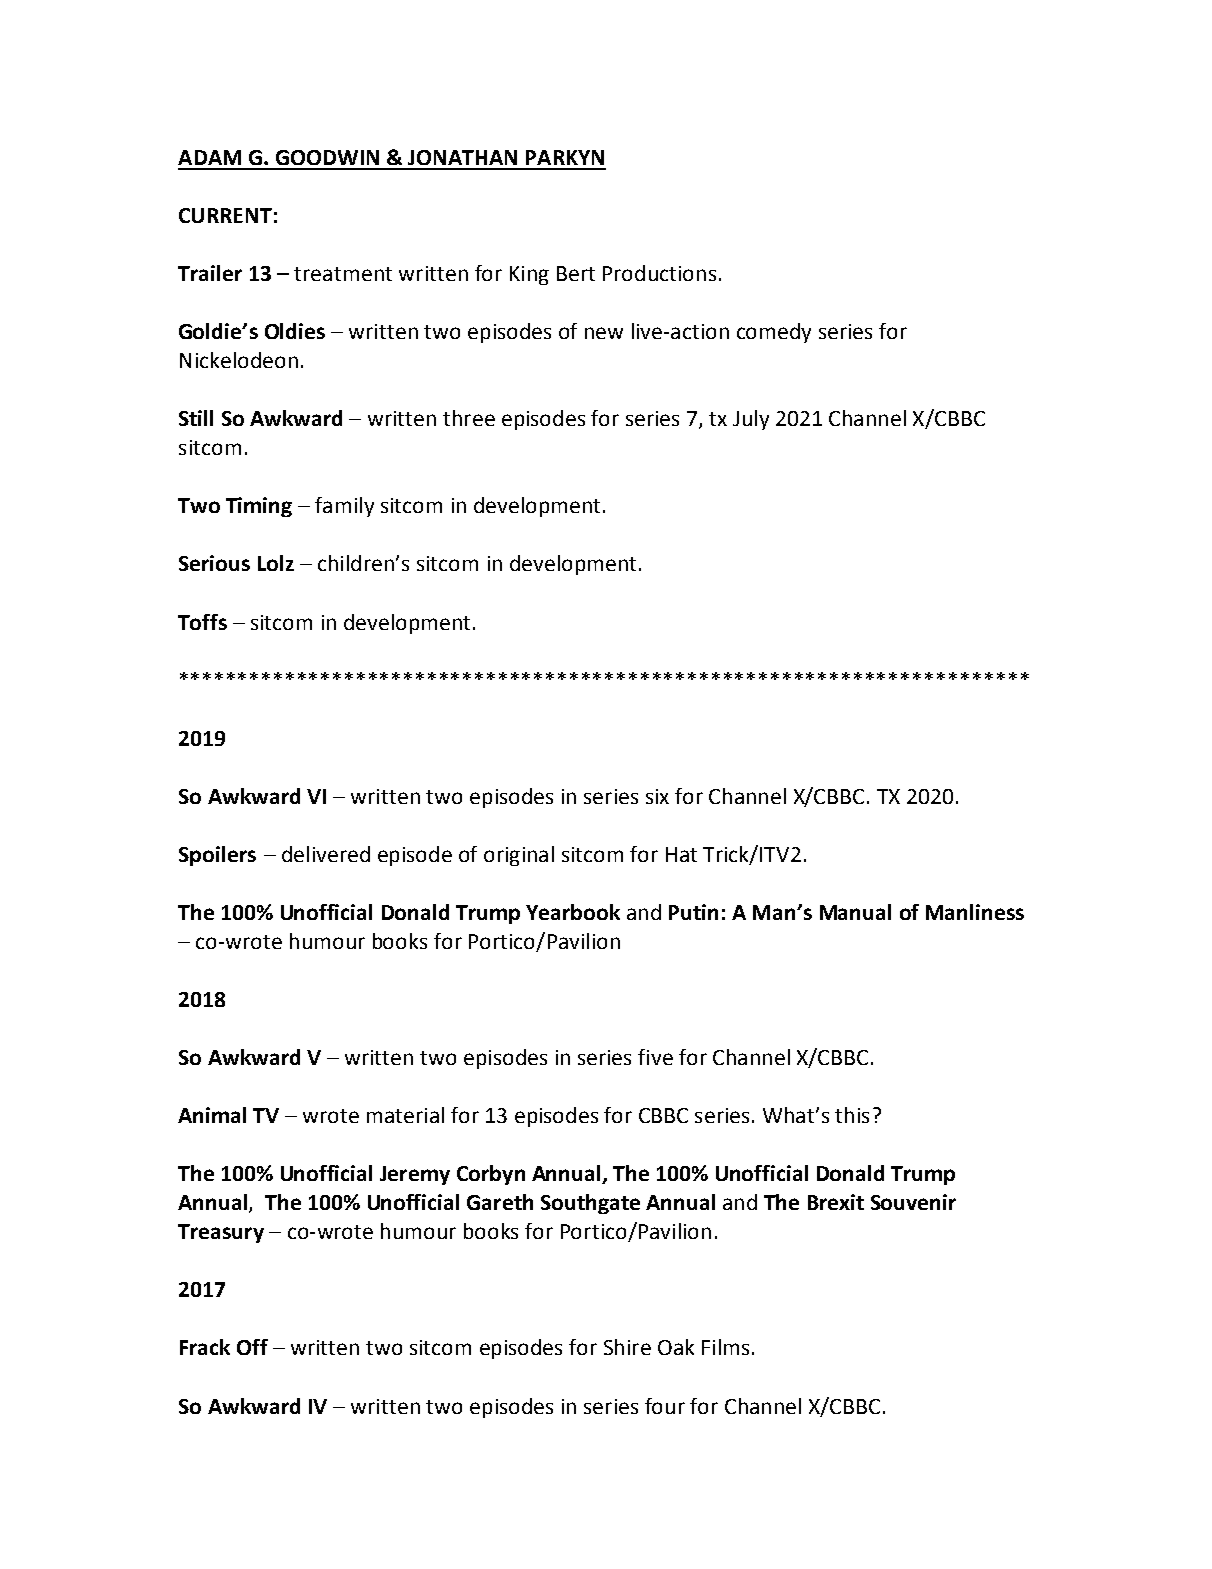  I want to click on five, so click(655, 1057).
